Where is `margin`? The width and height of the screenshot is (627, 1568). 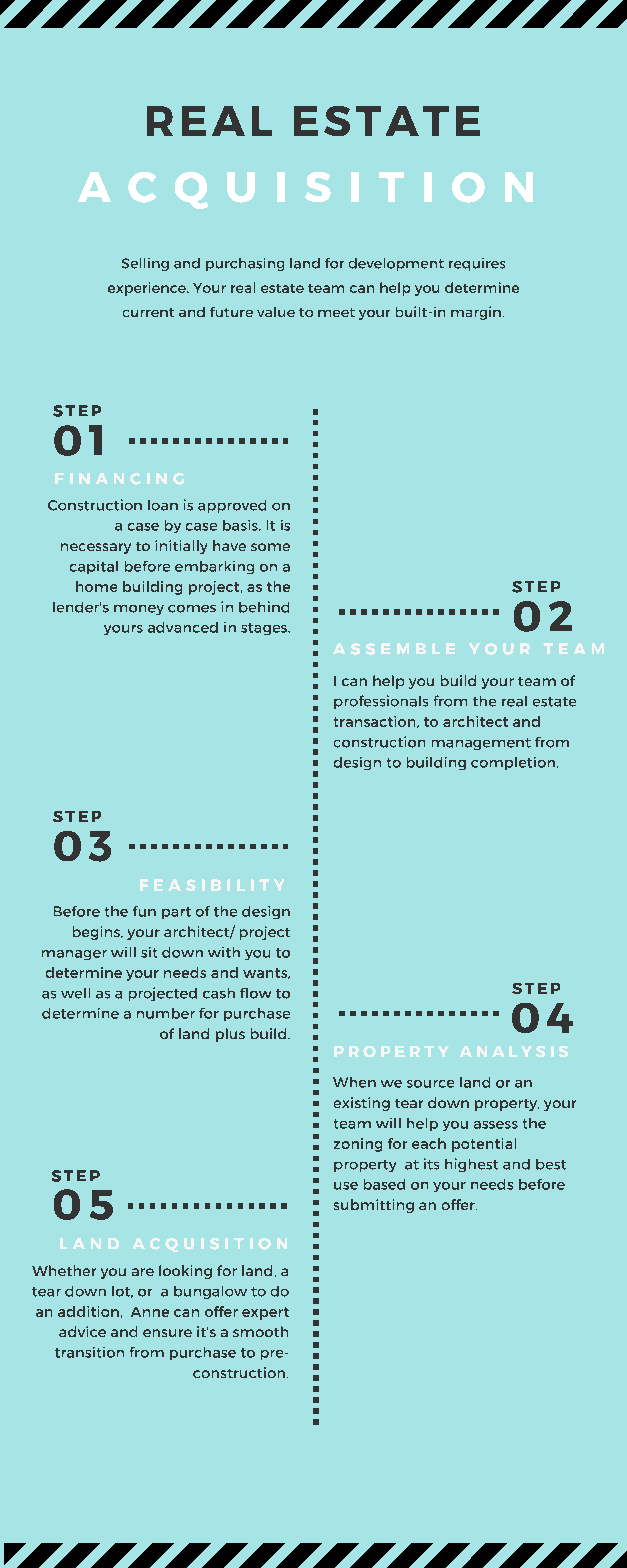 margin is located at coordinates (476, 313).
